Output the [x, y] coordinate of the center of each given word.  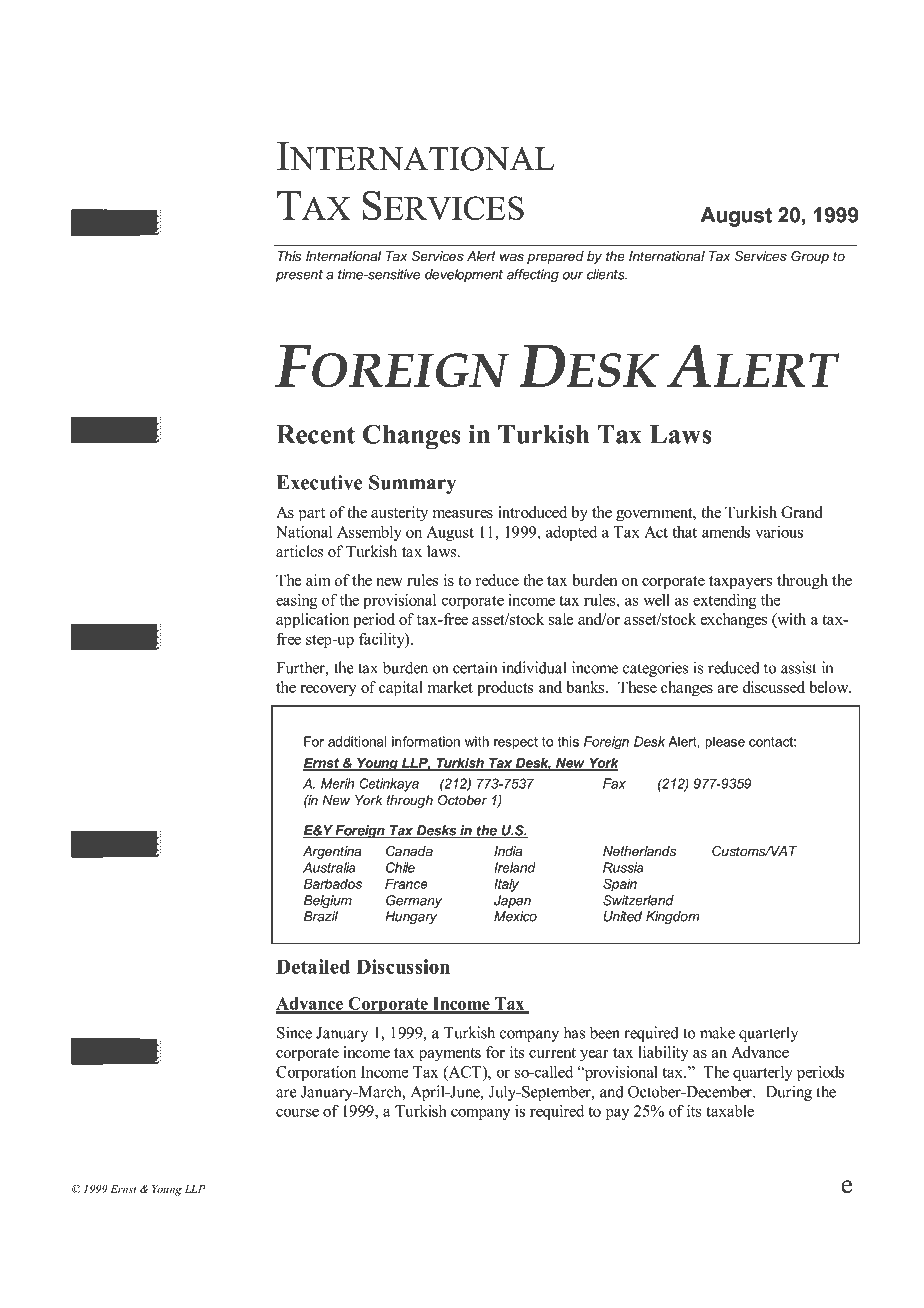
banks [586, 687]
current [552, 1053]
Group [810, 257]
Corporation [316, 1073]
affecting [533, 275]
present [299, 276]
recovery [328, 691]
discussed [773, 687]
